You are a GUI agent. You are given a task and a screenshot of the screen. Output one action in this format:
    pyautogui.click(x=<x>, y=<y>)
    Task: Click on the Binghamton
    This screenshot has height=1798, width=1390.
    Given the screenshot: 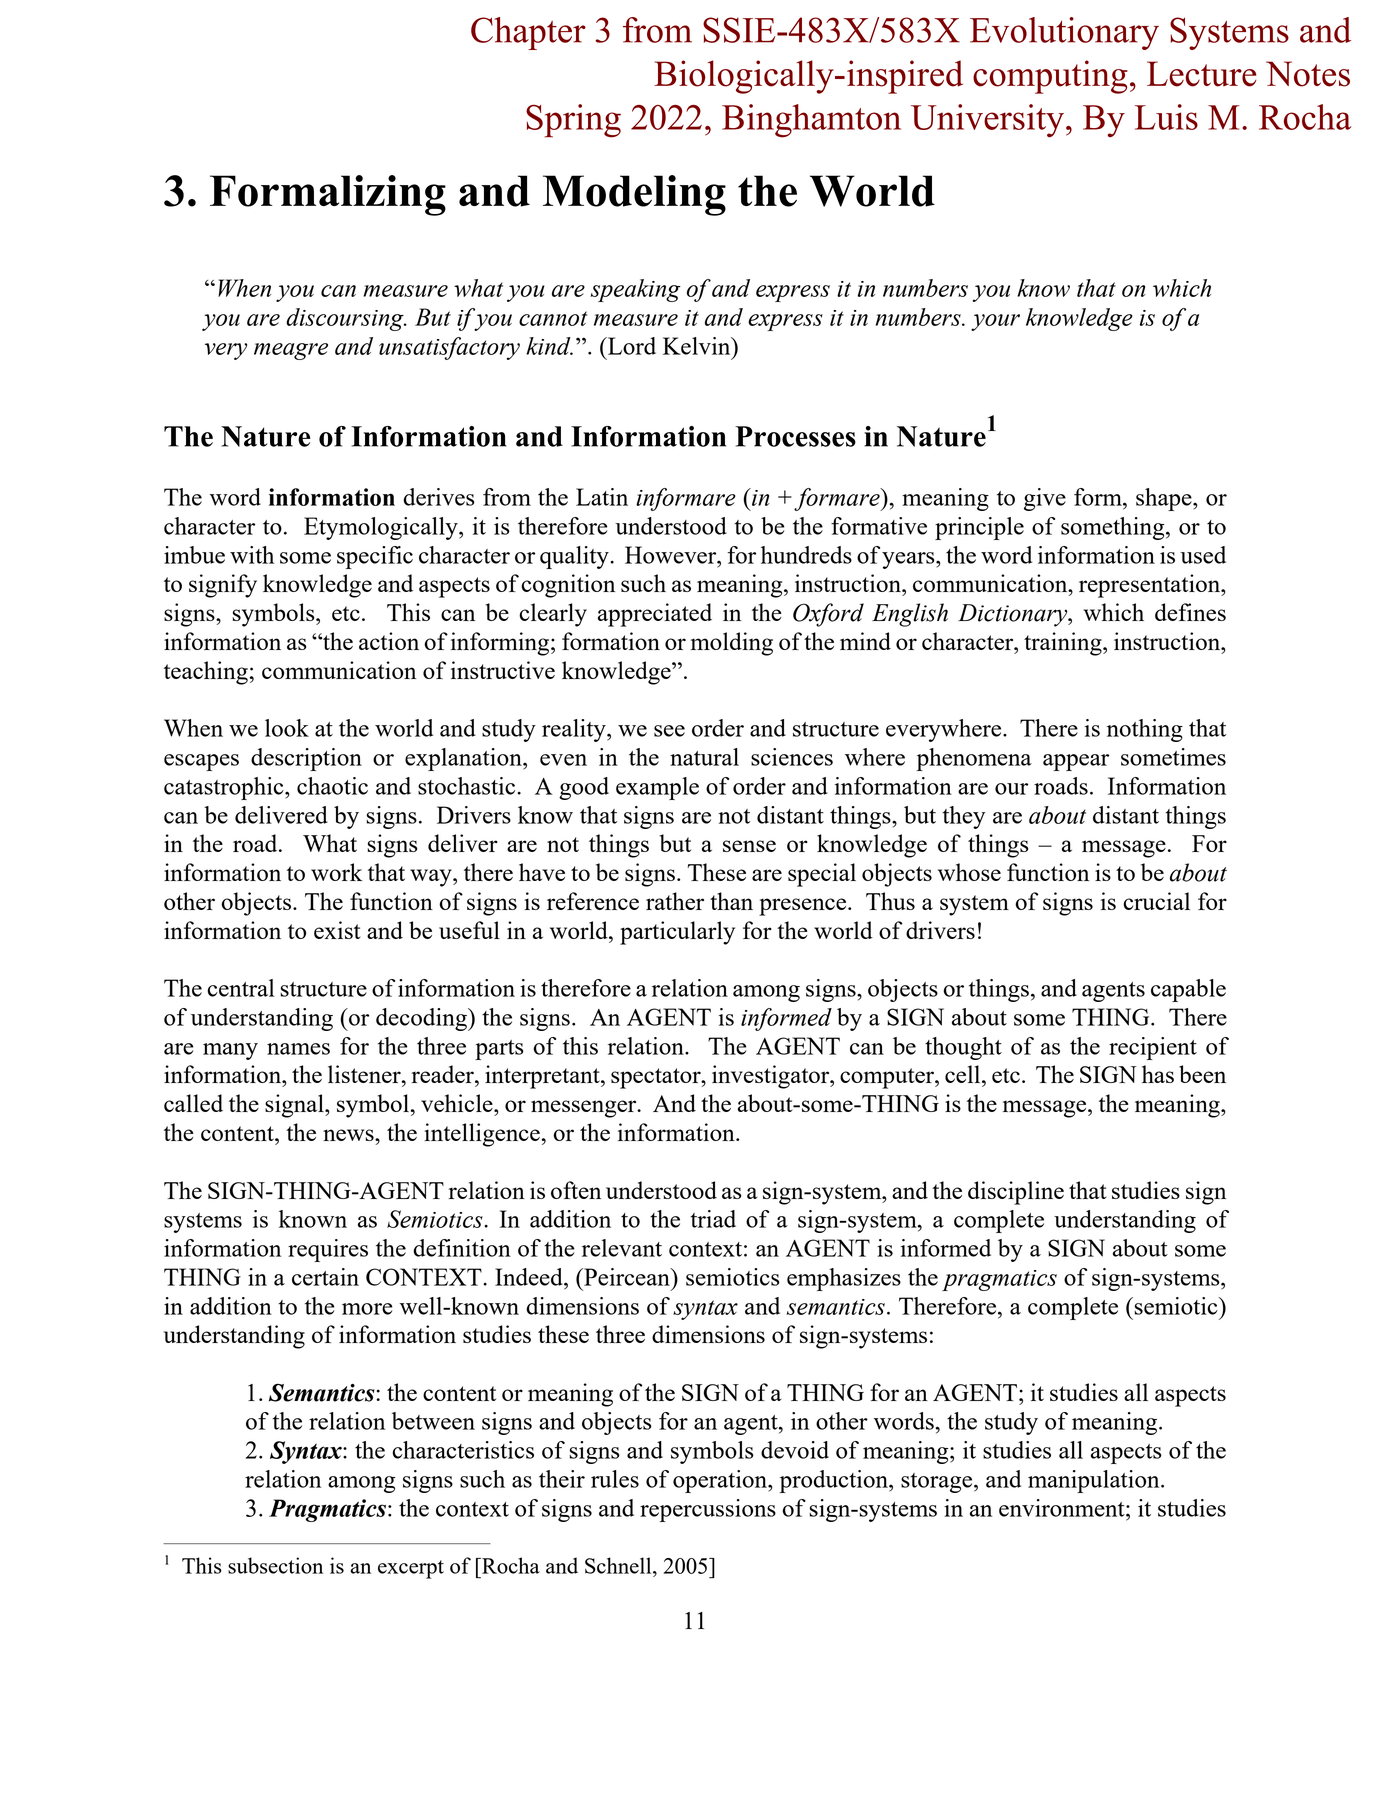 What is the action you would take?
    pyautogui.click(x=811, y=121)
